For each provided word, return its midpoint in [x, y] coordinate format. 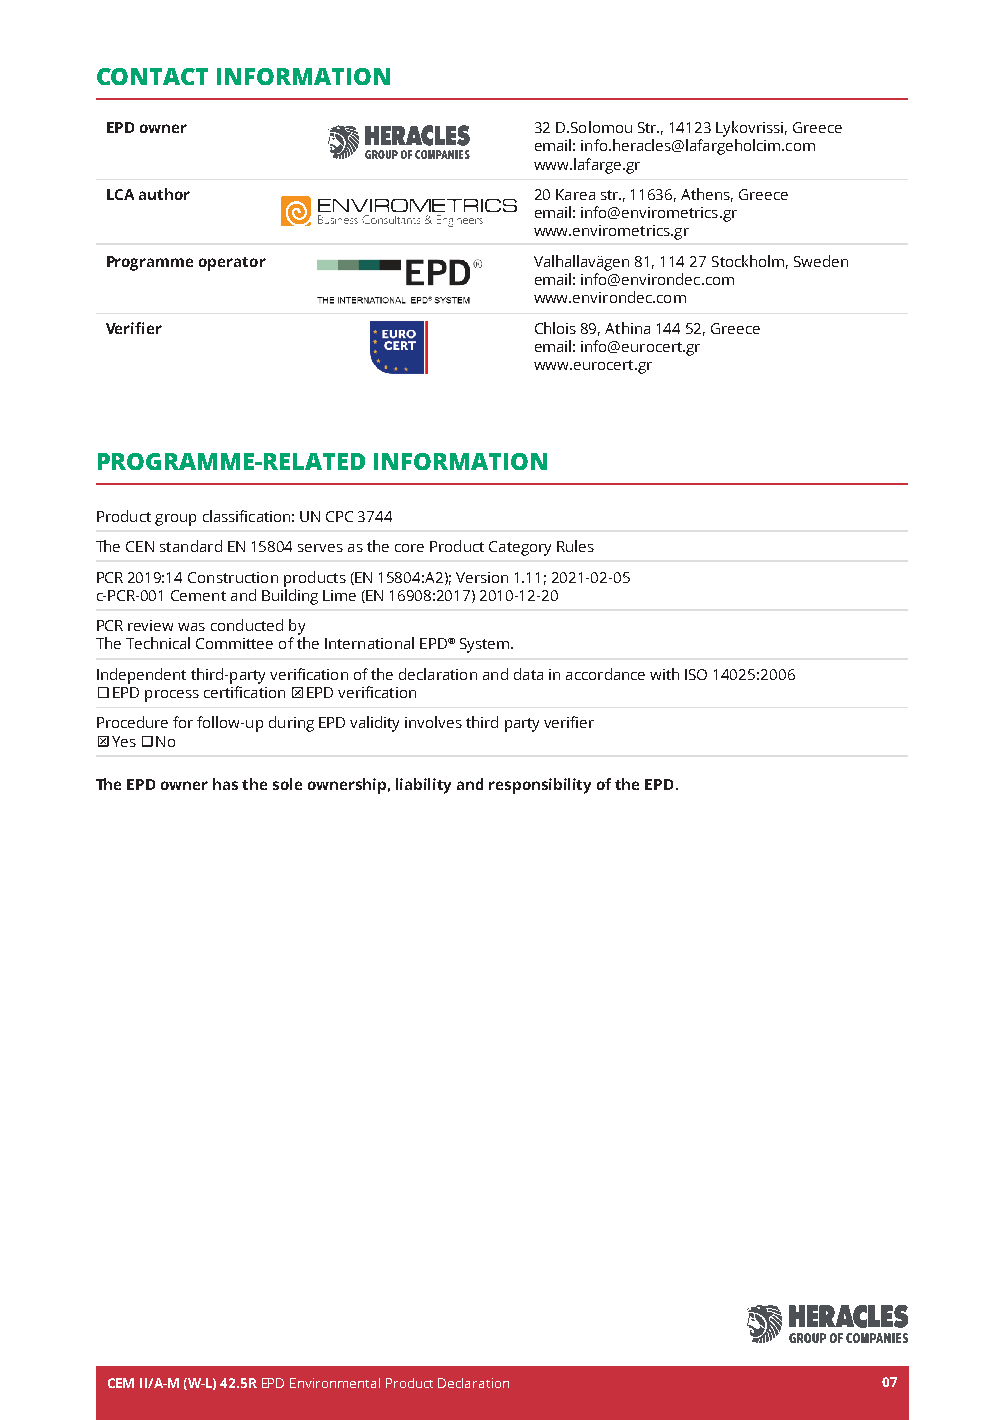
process [172, 696]
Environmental [335, 1383]
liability [423, 786]
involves [433, 722]
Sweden [821, 261]
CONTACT [152, 76]
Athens [707, 195]
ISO [696, 674]
